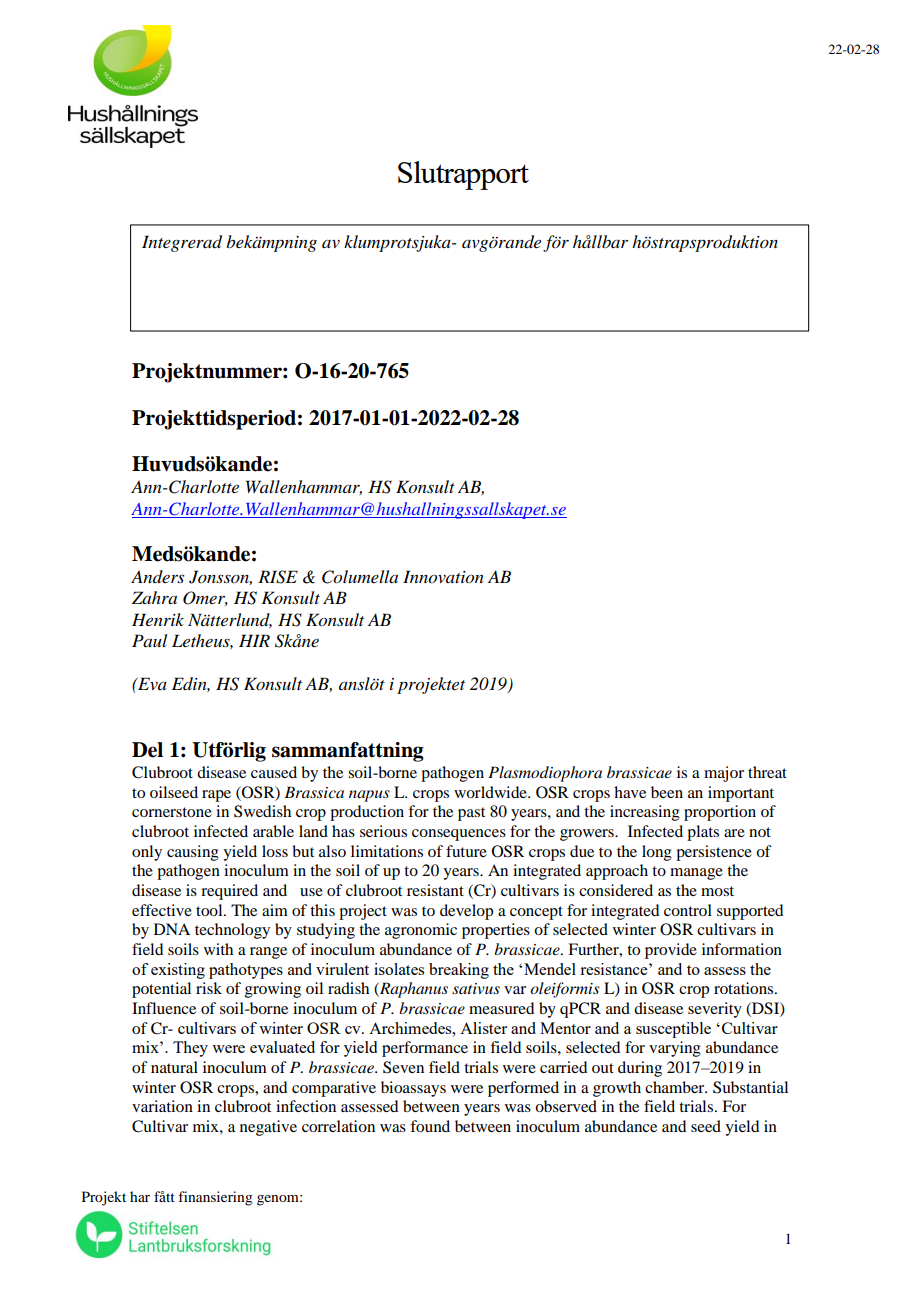  What do you see at coordinates (466, 851) in the image?
I see `future` at bounding box center [466, 851].
